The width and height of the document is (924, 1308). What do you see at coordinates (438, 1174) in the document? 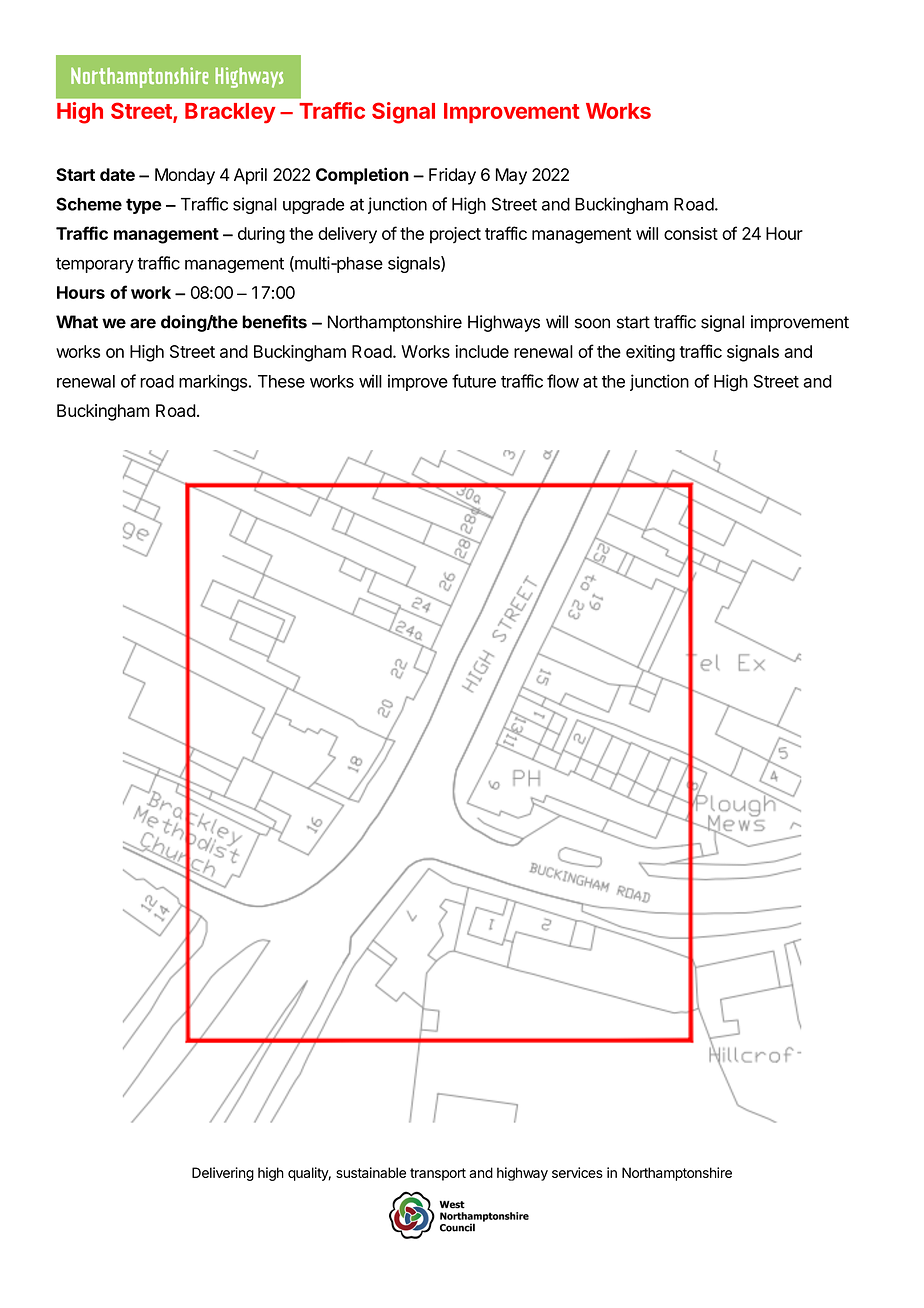
I see `transport` at bounding box center [438, 1174].
